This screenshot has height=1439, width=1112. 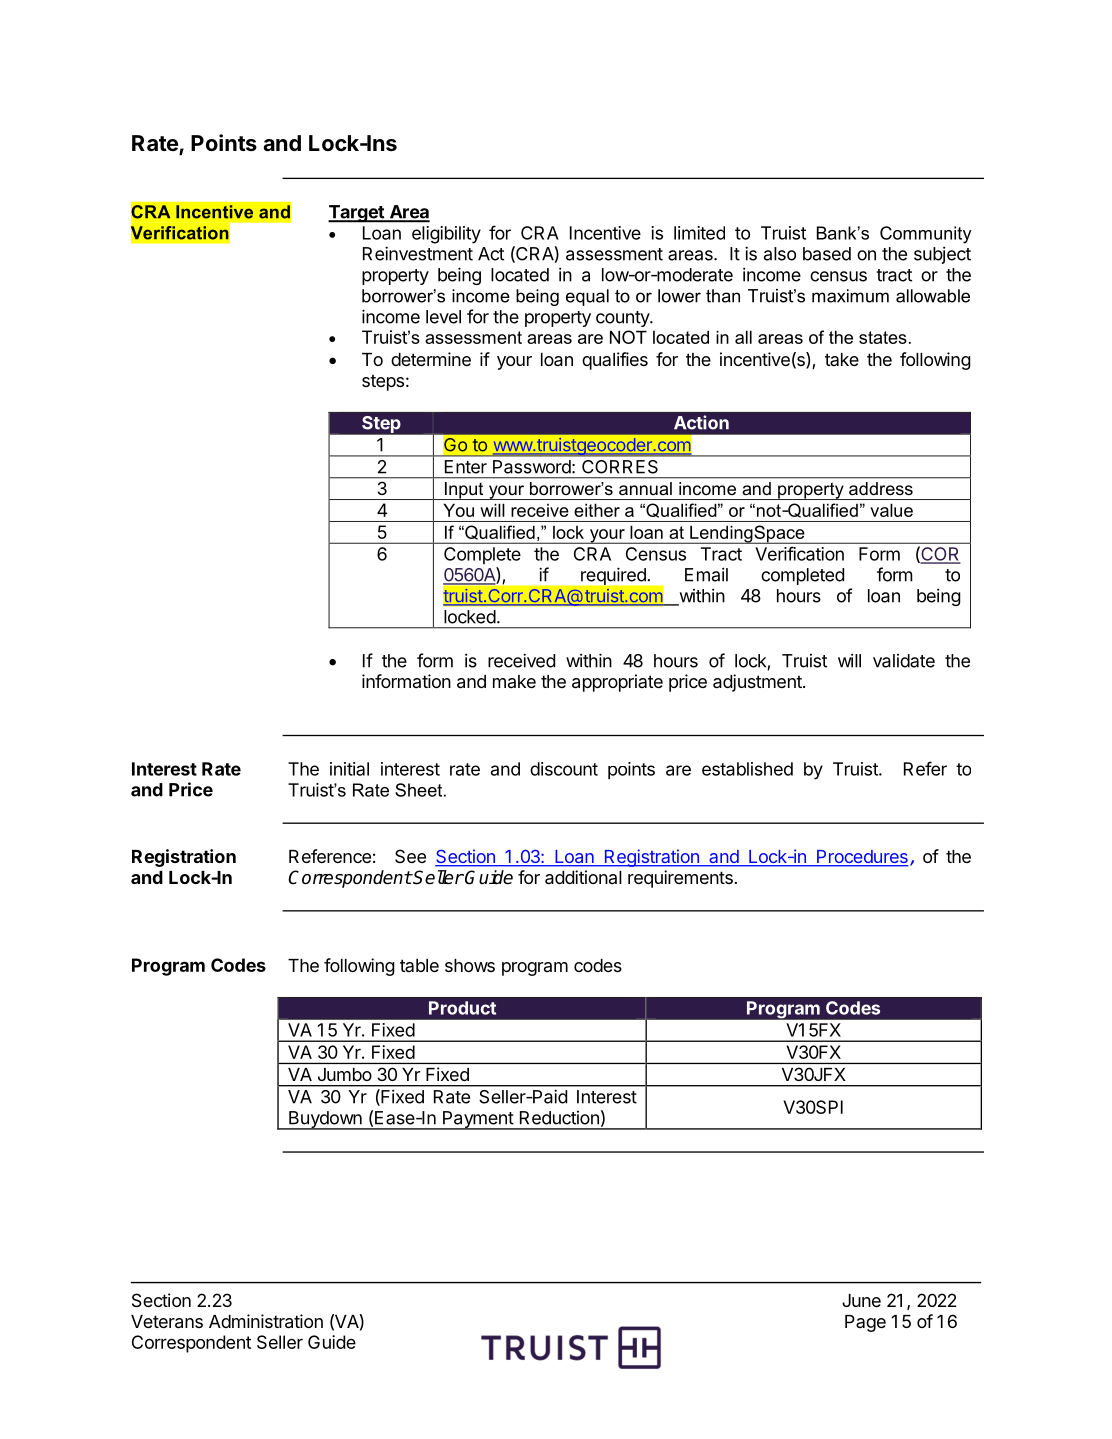 I want to click on validate, so click(x=904, y=661).
